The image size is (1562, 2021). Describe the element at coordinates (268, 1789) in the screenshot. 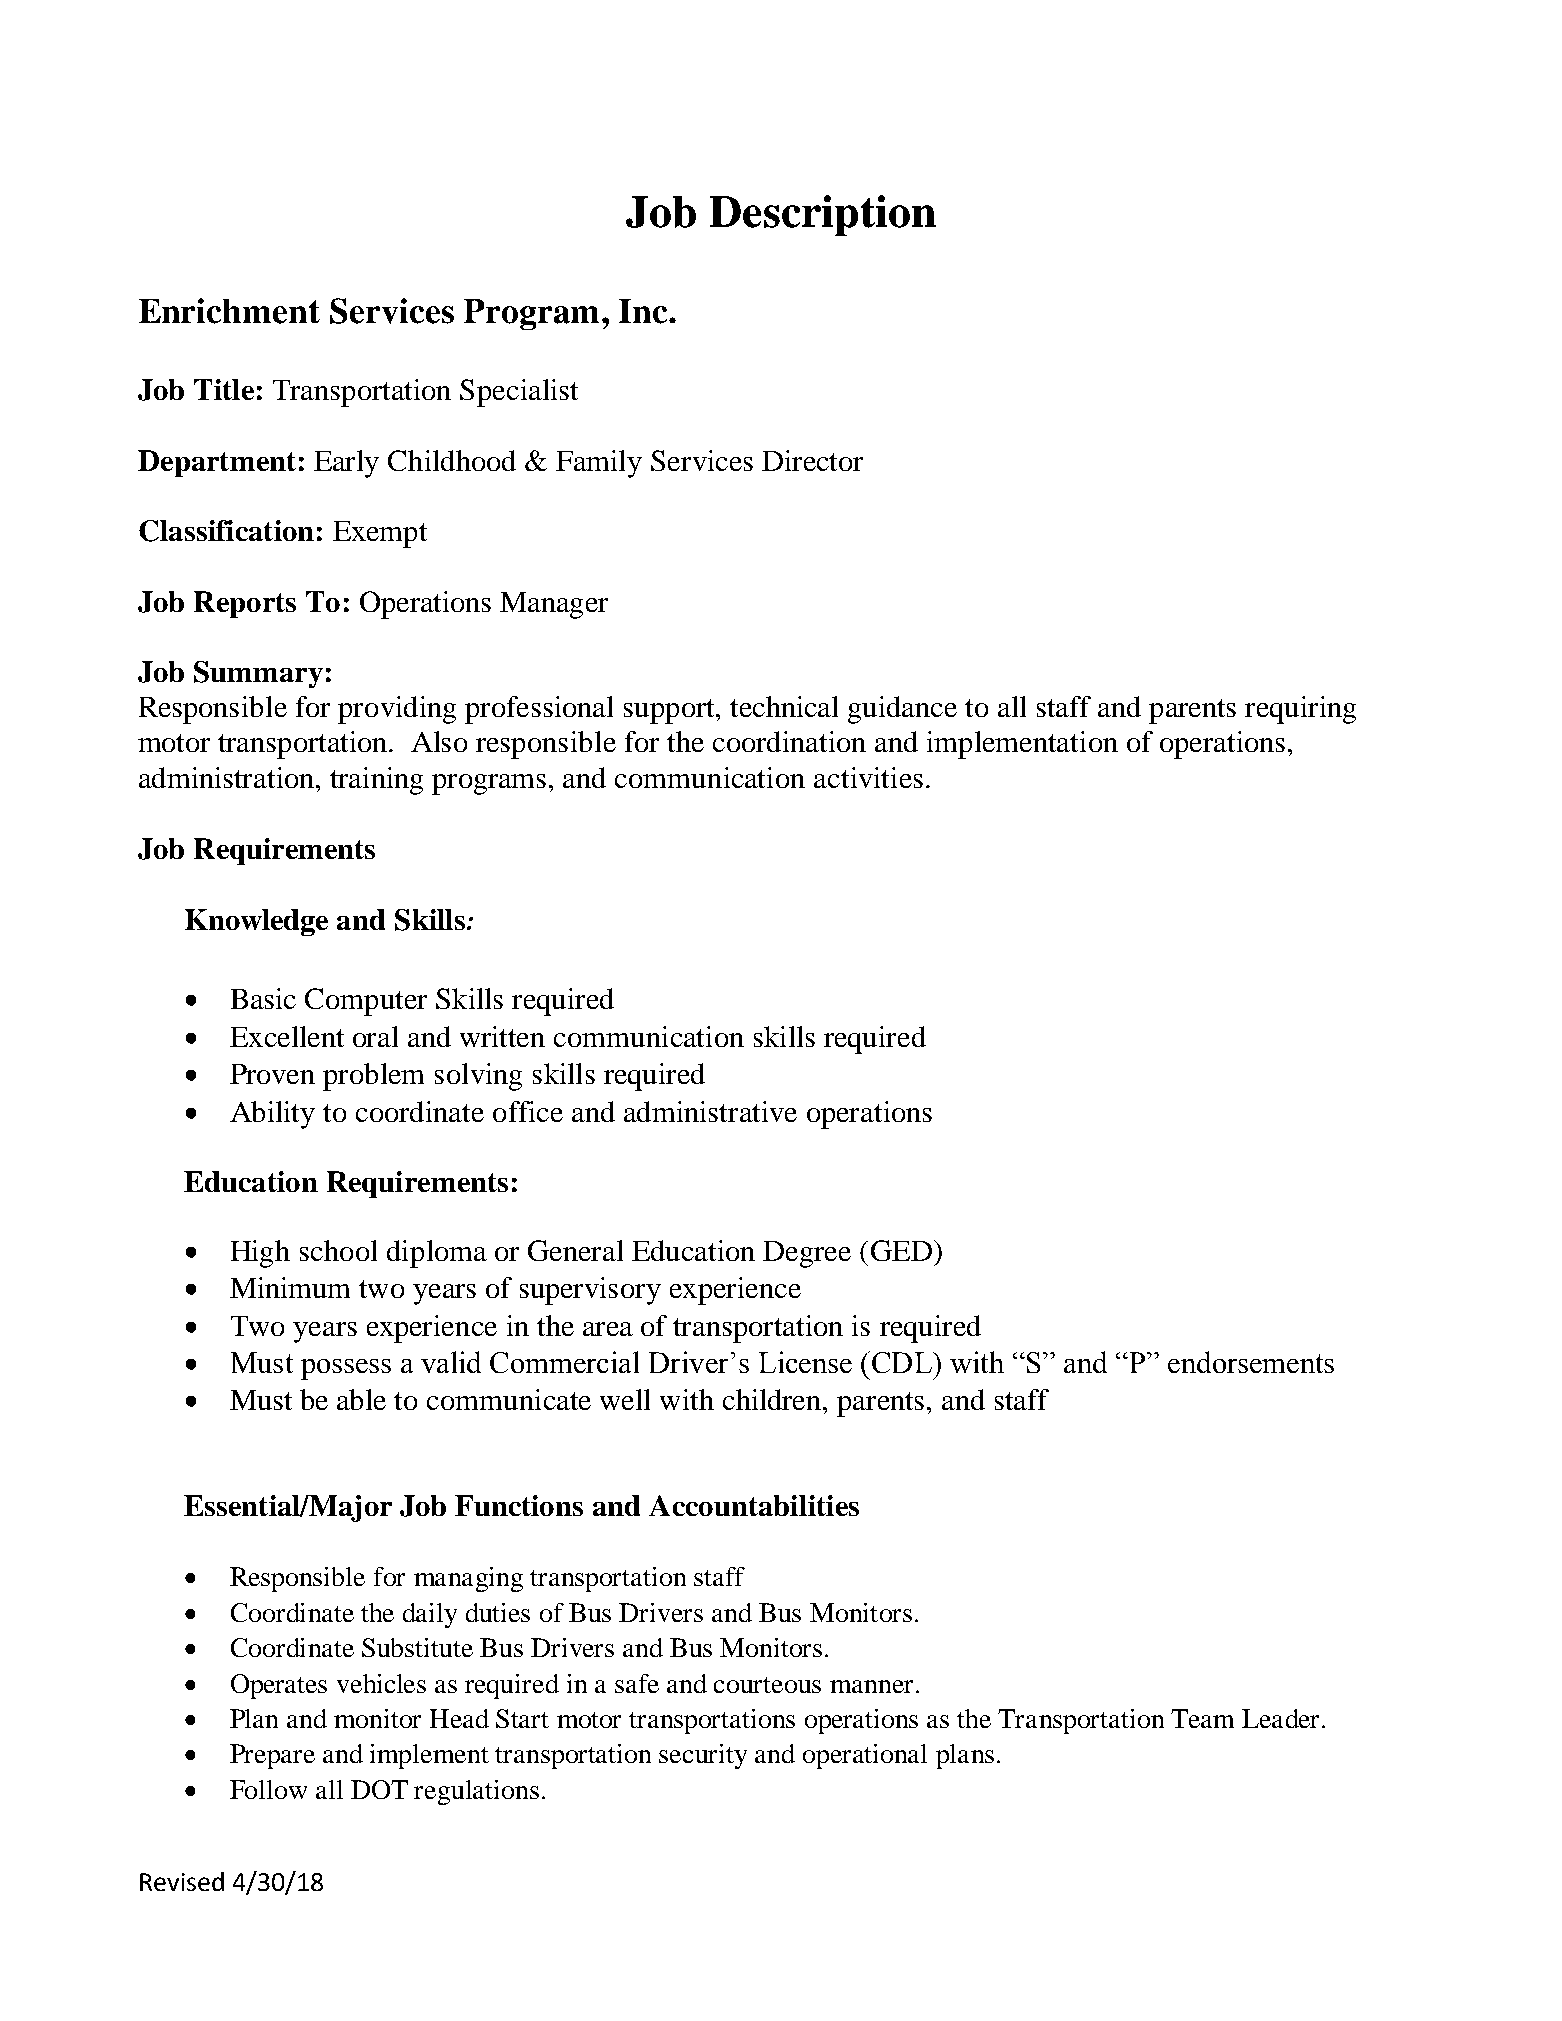

I see `Follow` at that location.
